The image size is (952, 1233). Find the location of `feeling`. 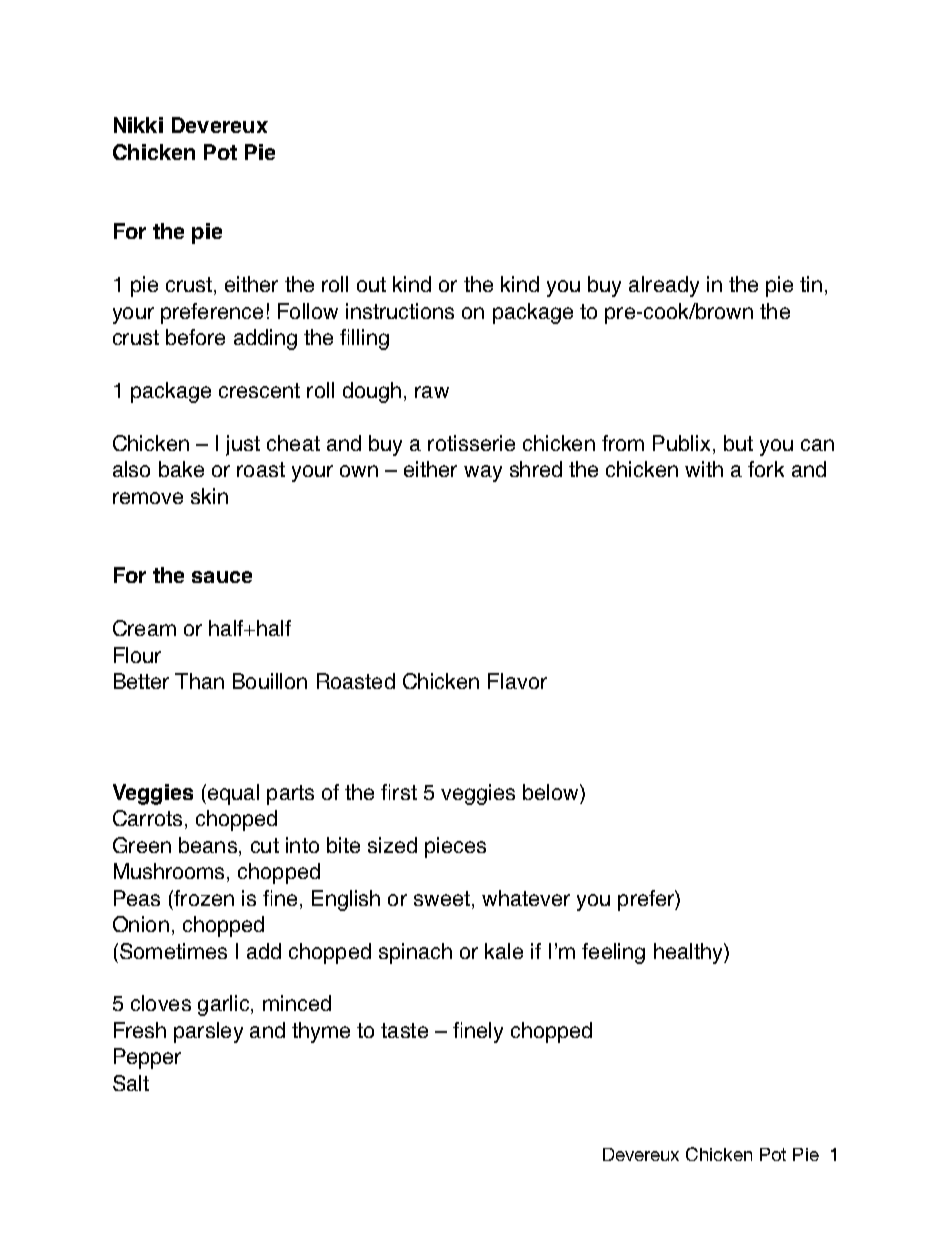

feeling is located at coordinates (613, 953).
